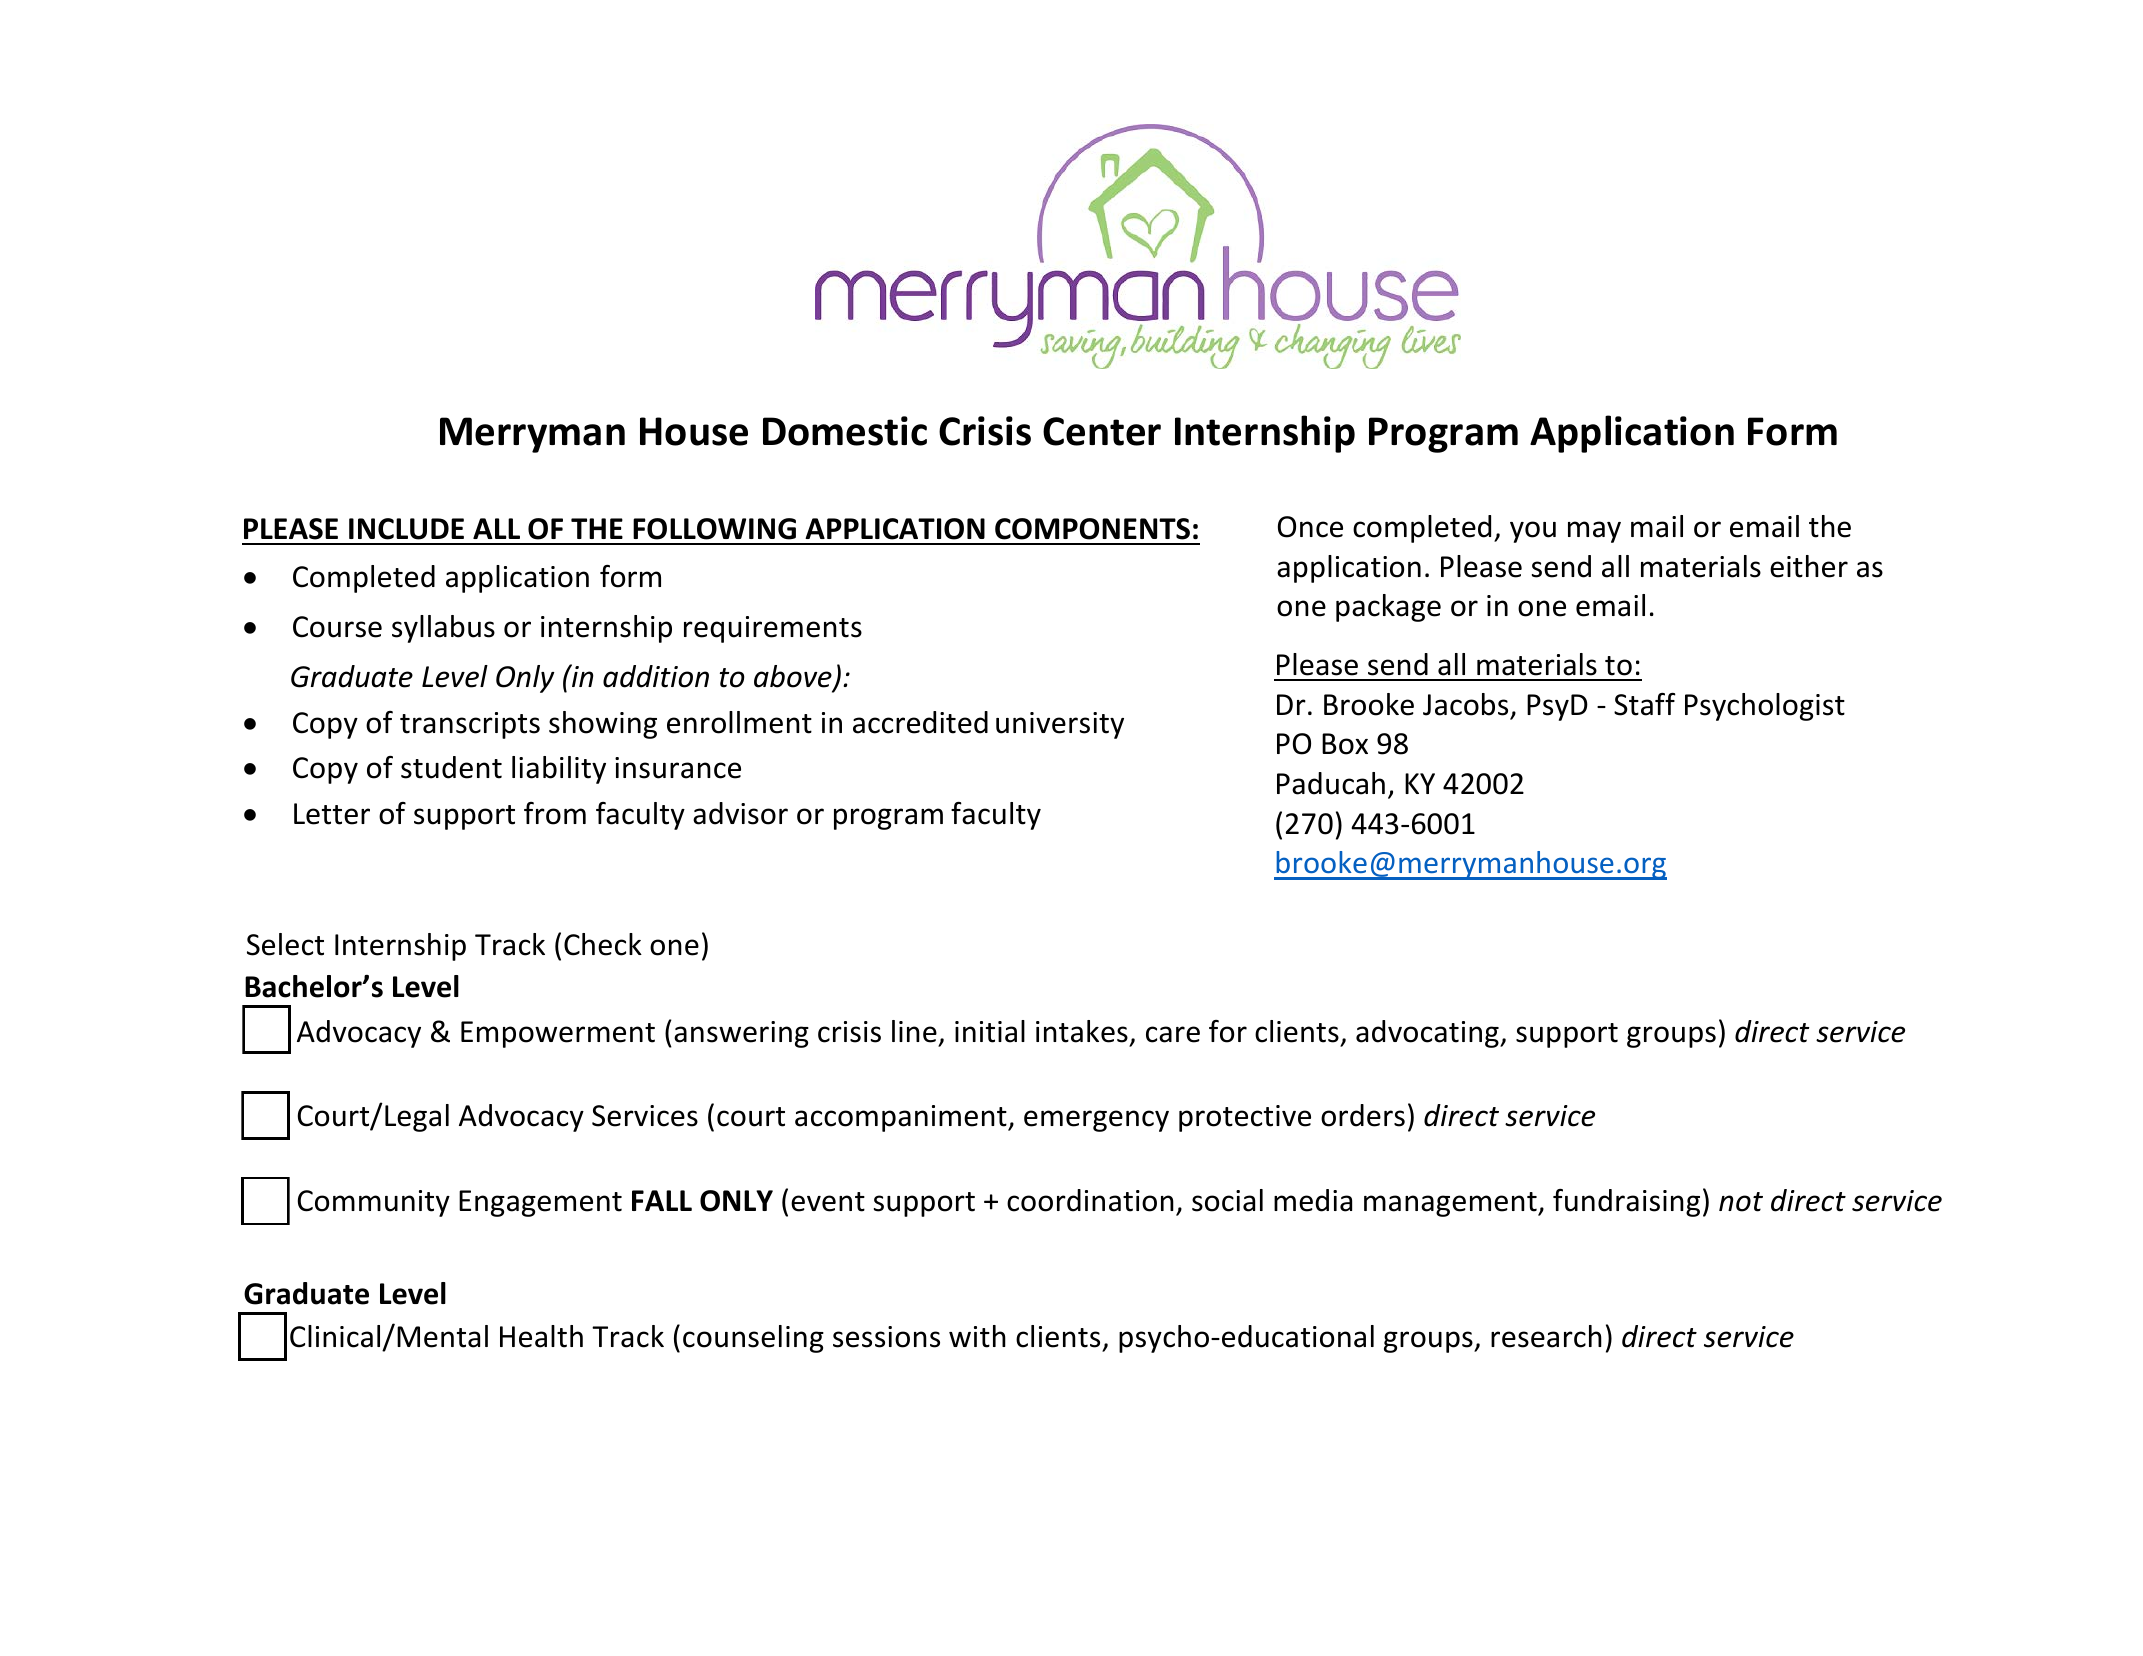  What do you see at coordinates (558, 1034) in the screenshot?
I see `Empowerment` at bounding box center [558, 1034].
